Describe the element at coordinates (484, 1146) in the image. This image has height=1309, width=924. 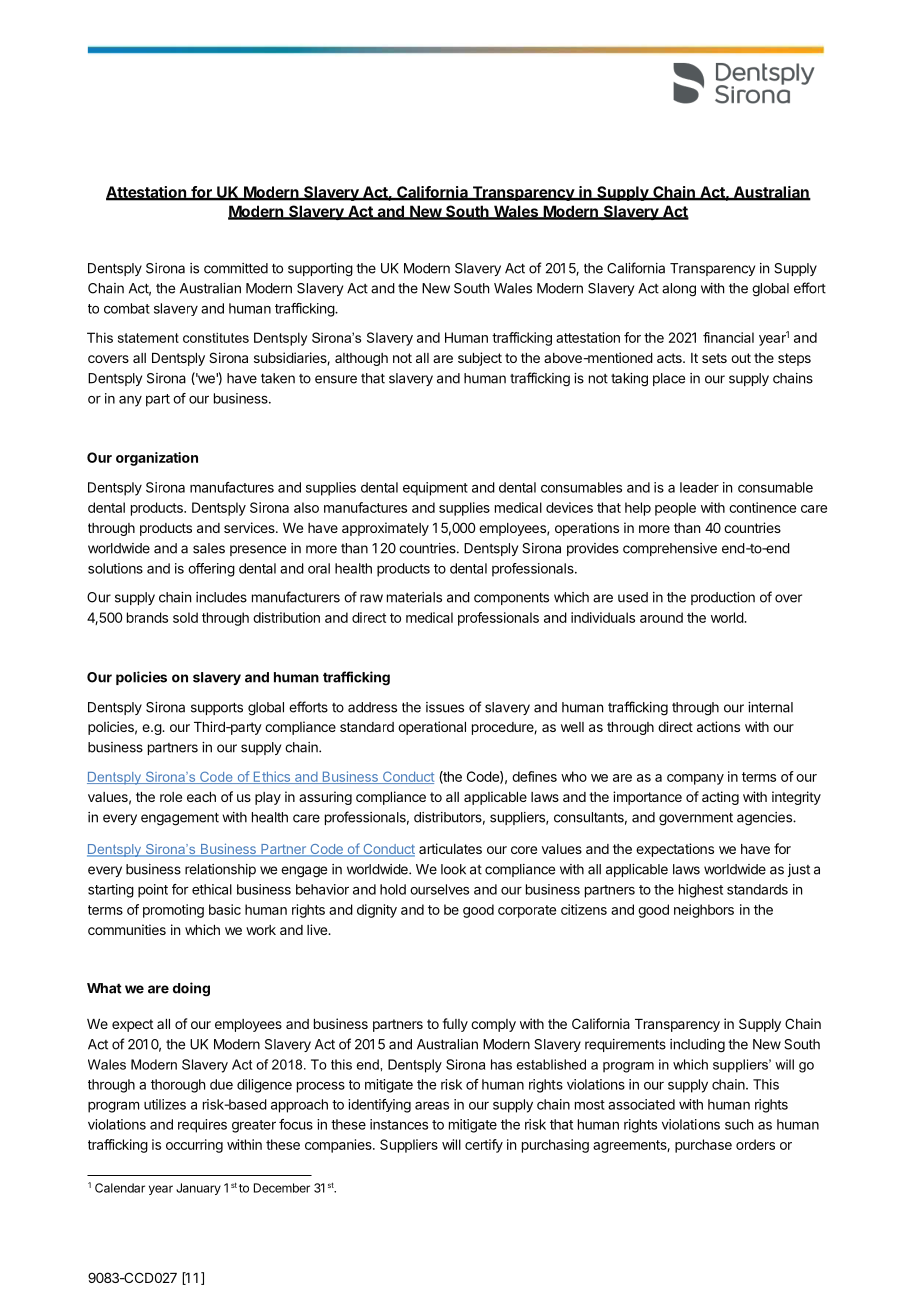
I see `certify` at that location.
